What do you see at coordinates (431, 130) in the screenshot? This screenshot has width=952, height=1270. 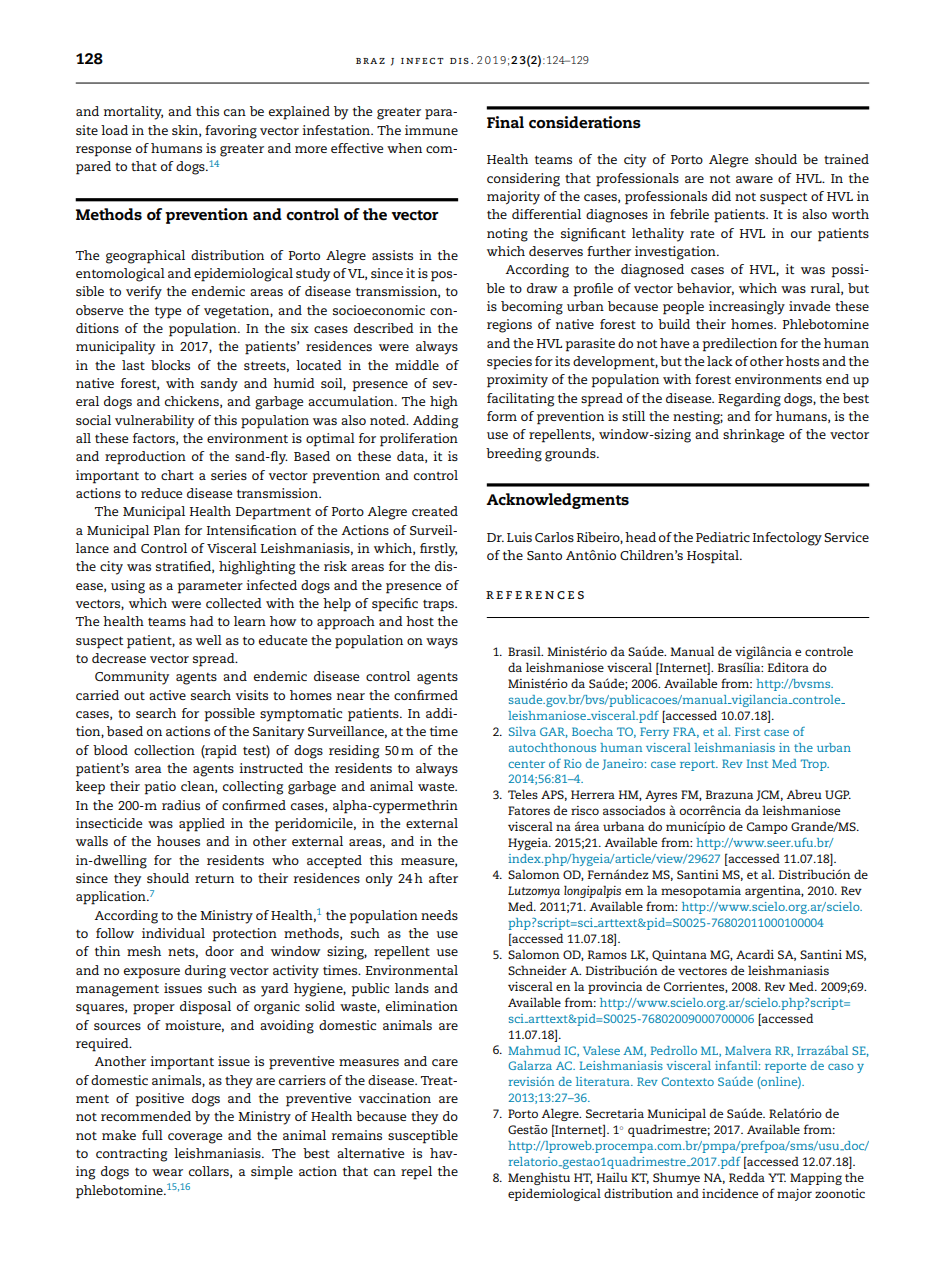 I see `immune` at bounding box center [431, 130].
